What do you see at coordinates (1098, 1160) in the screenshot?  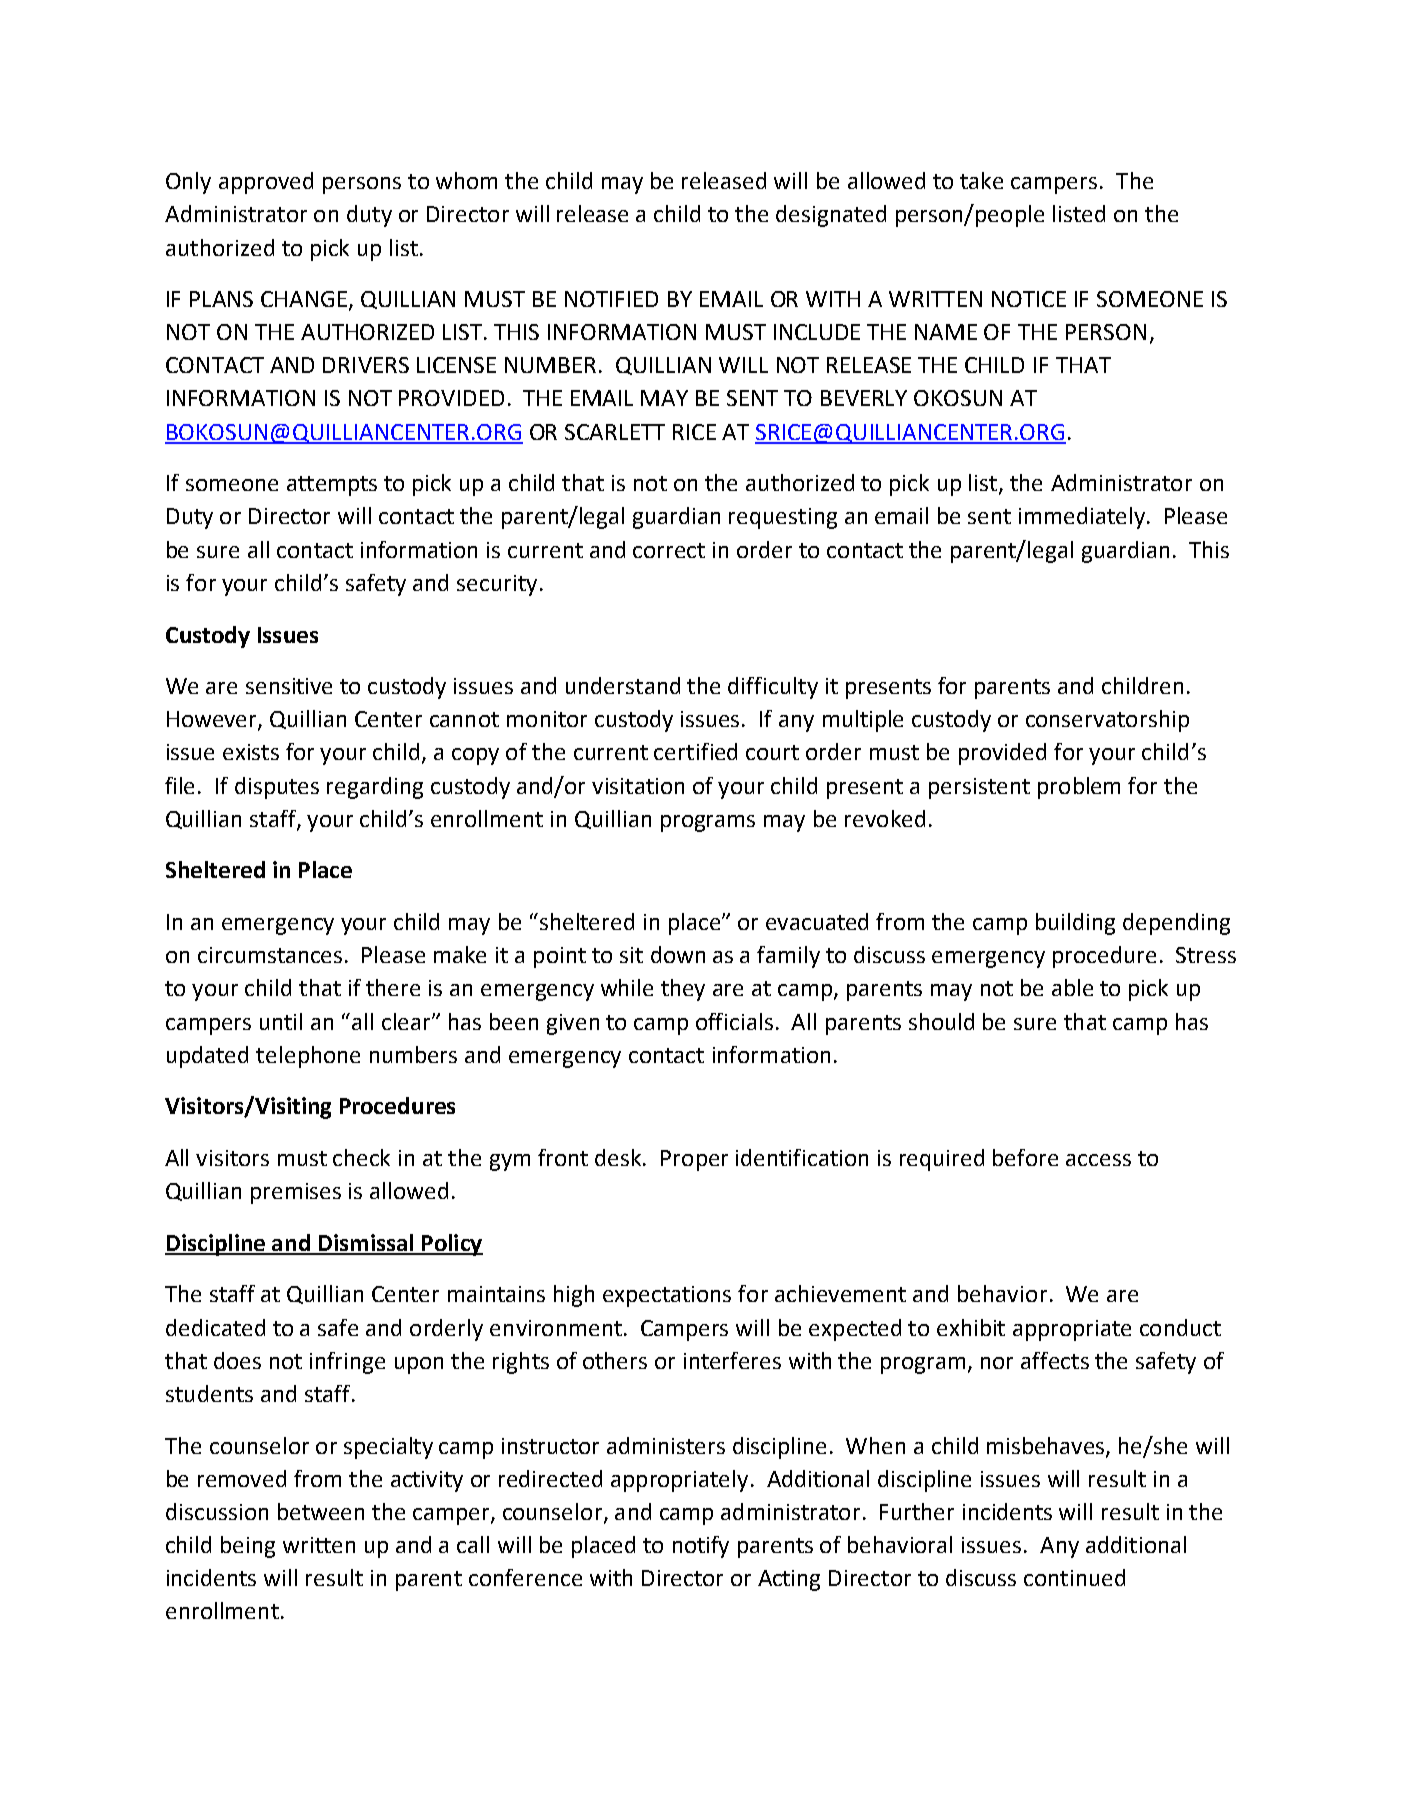 I see `access` at bounding box center [1098, 1160].
